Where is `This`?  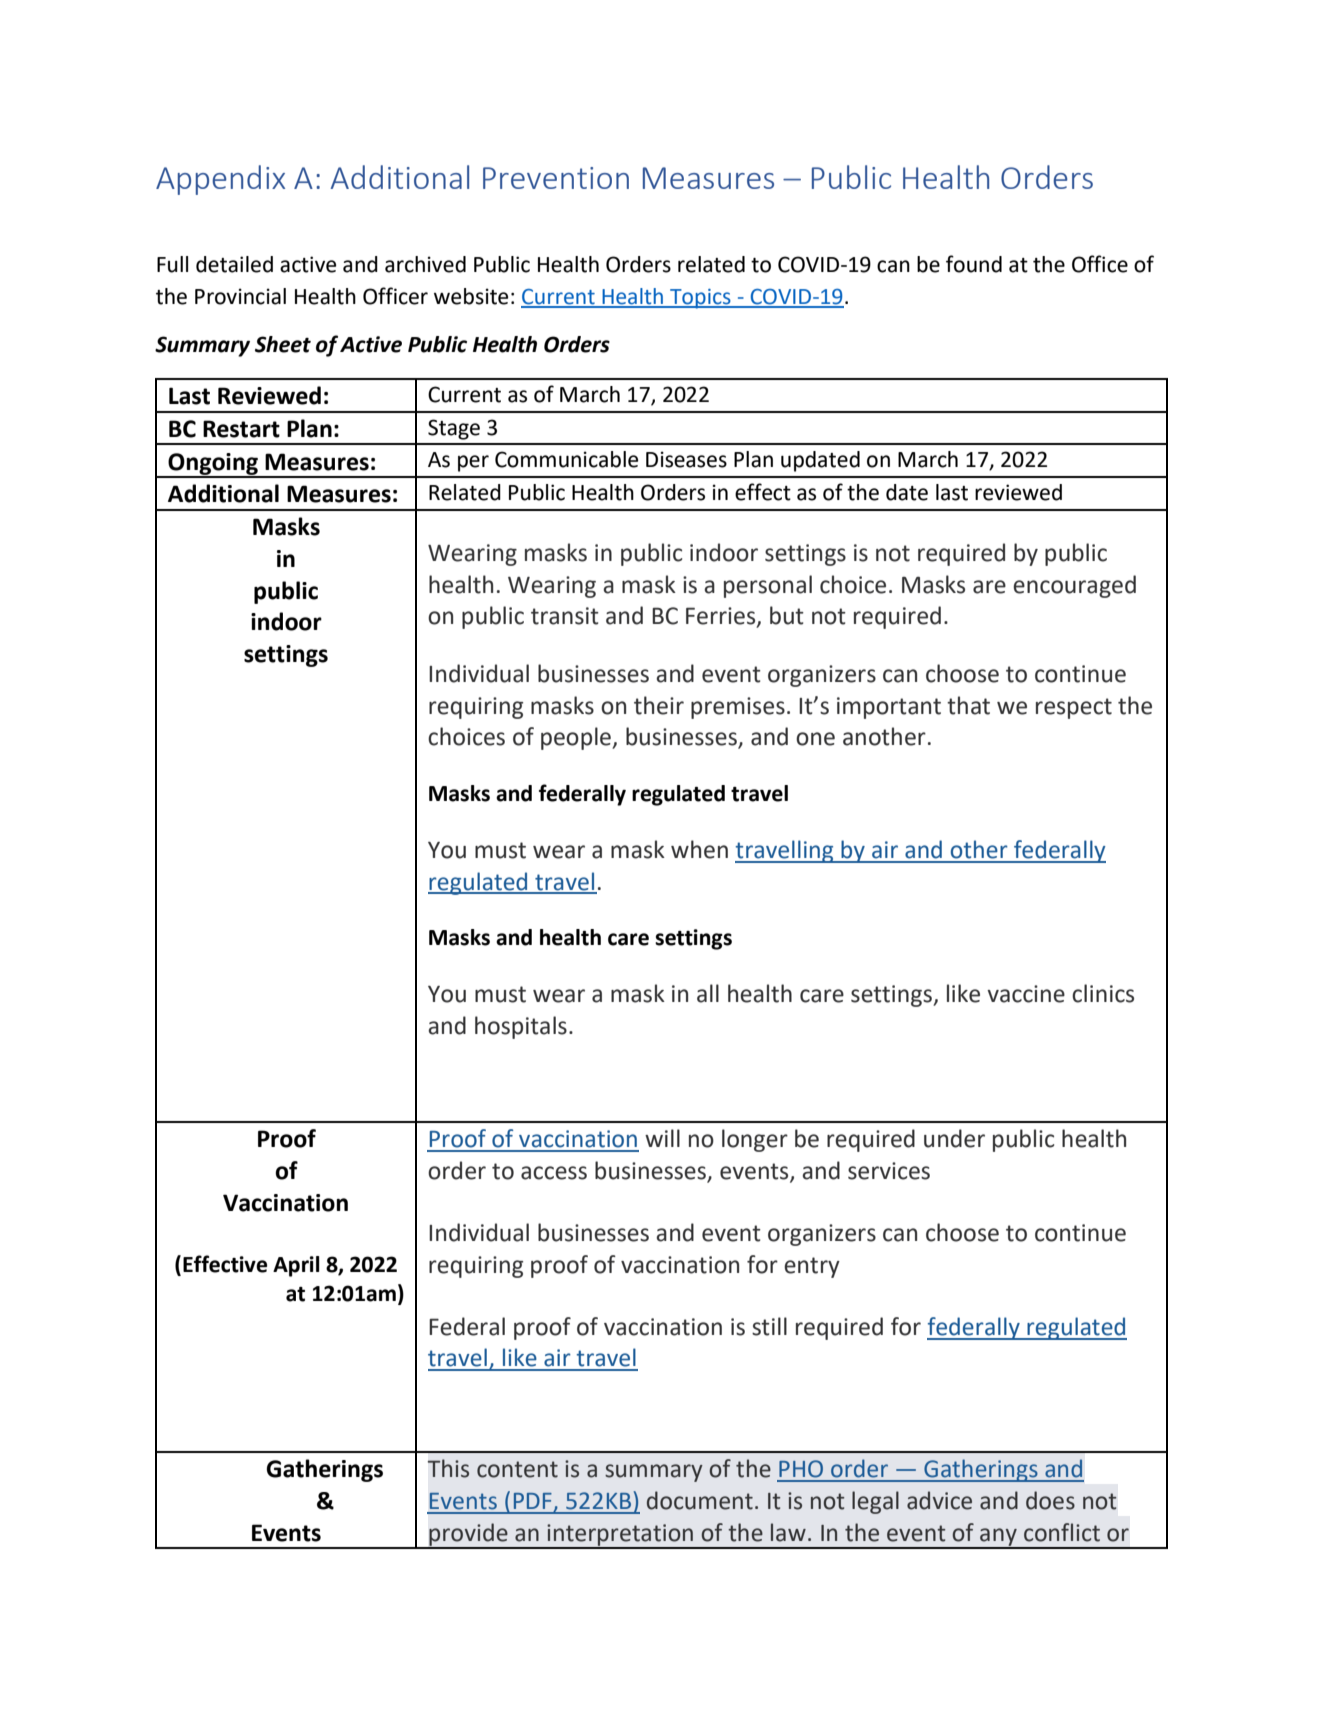 This is located at coordinates (448, 1468).
